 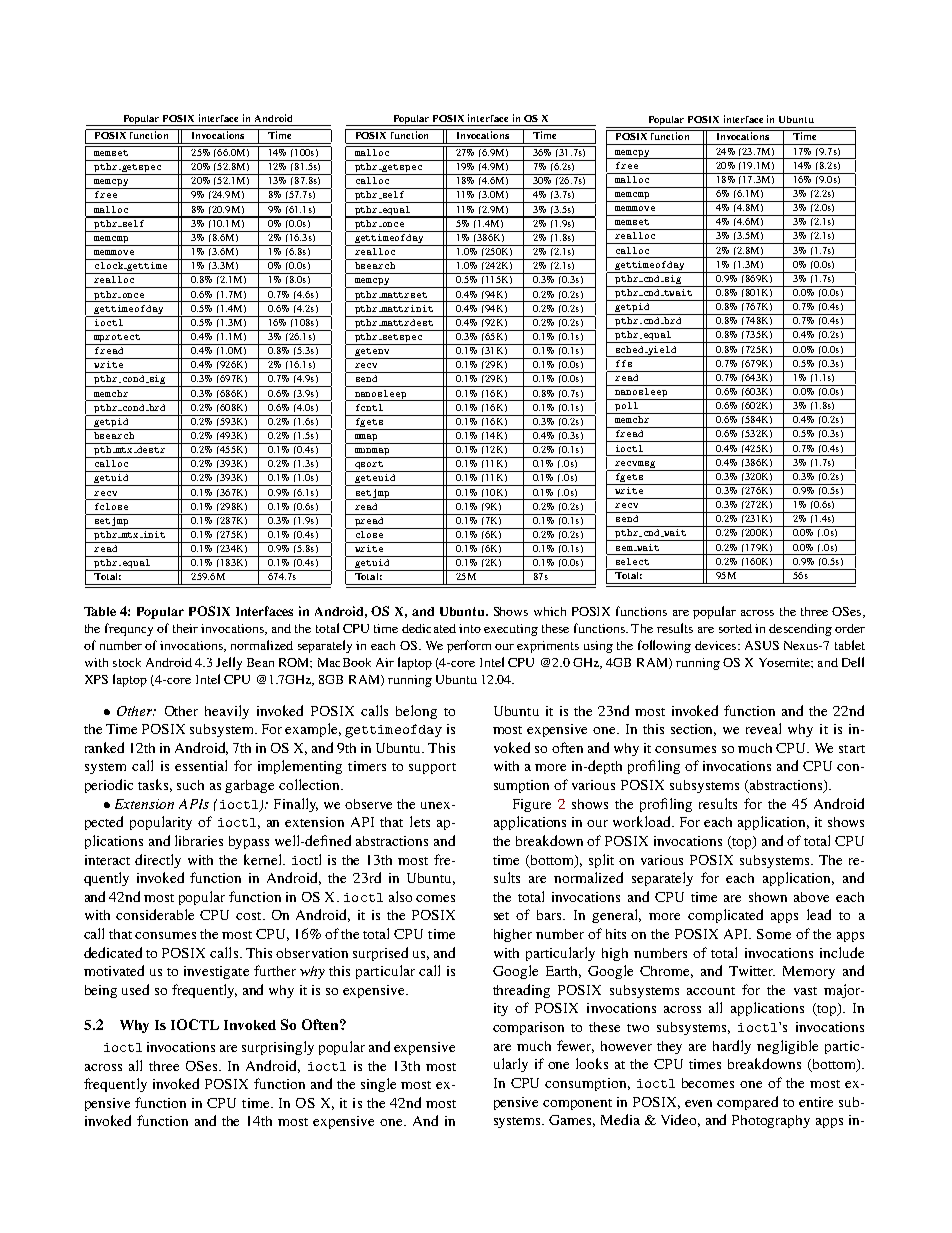 I want to click on compared, so click(x=747, y=1103).
